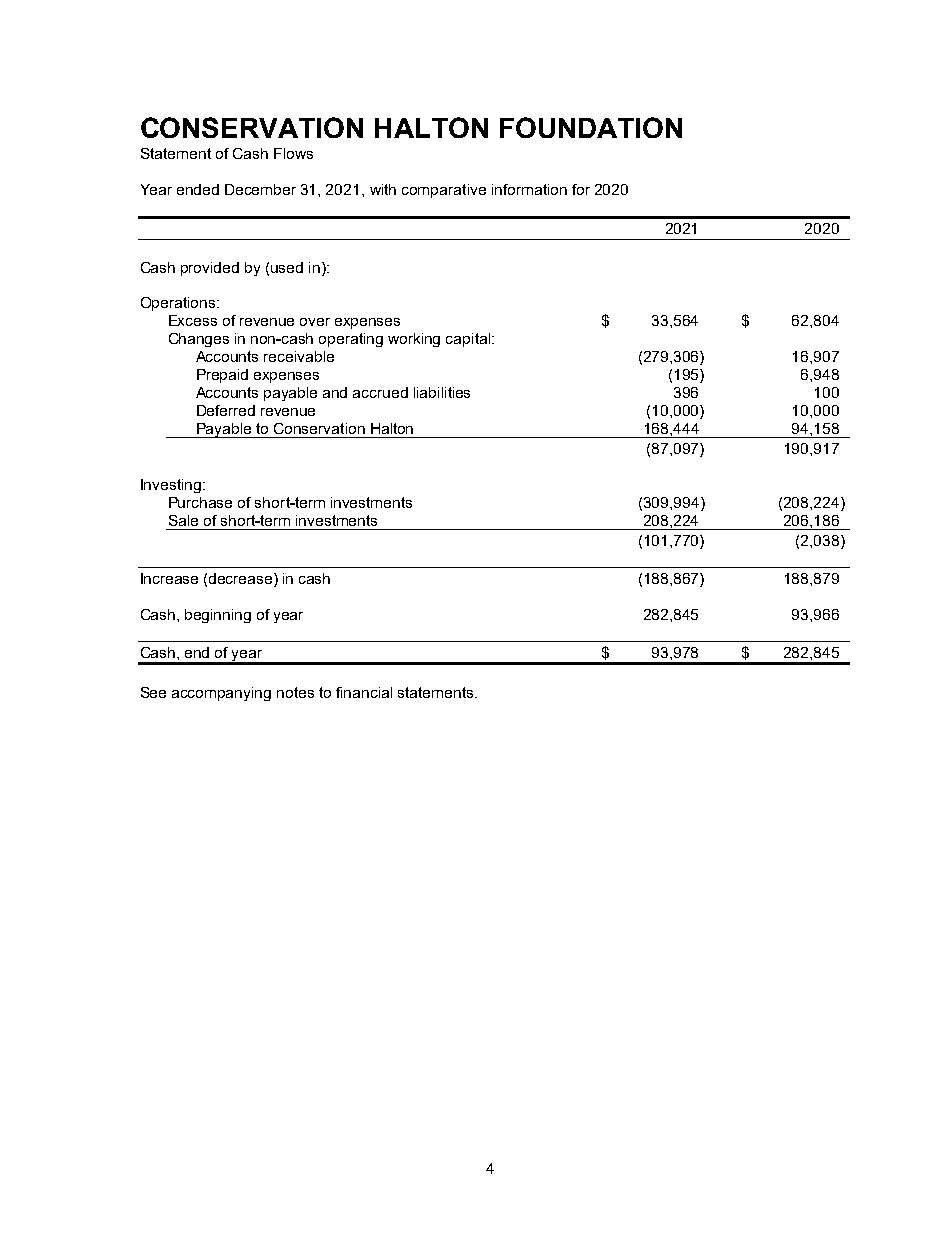 Image resolution: width=952 pixels, height=1233 pixels. What do you see at coordinates (221, 694) in the screenshot?
I see `accompanying` at bounding box center [221, 694].
